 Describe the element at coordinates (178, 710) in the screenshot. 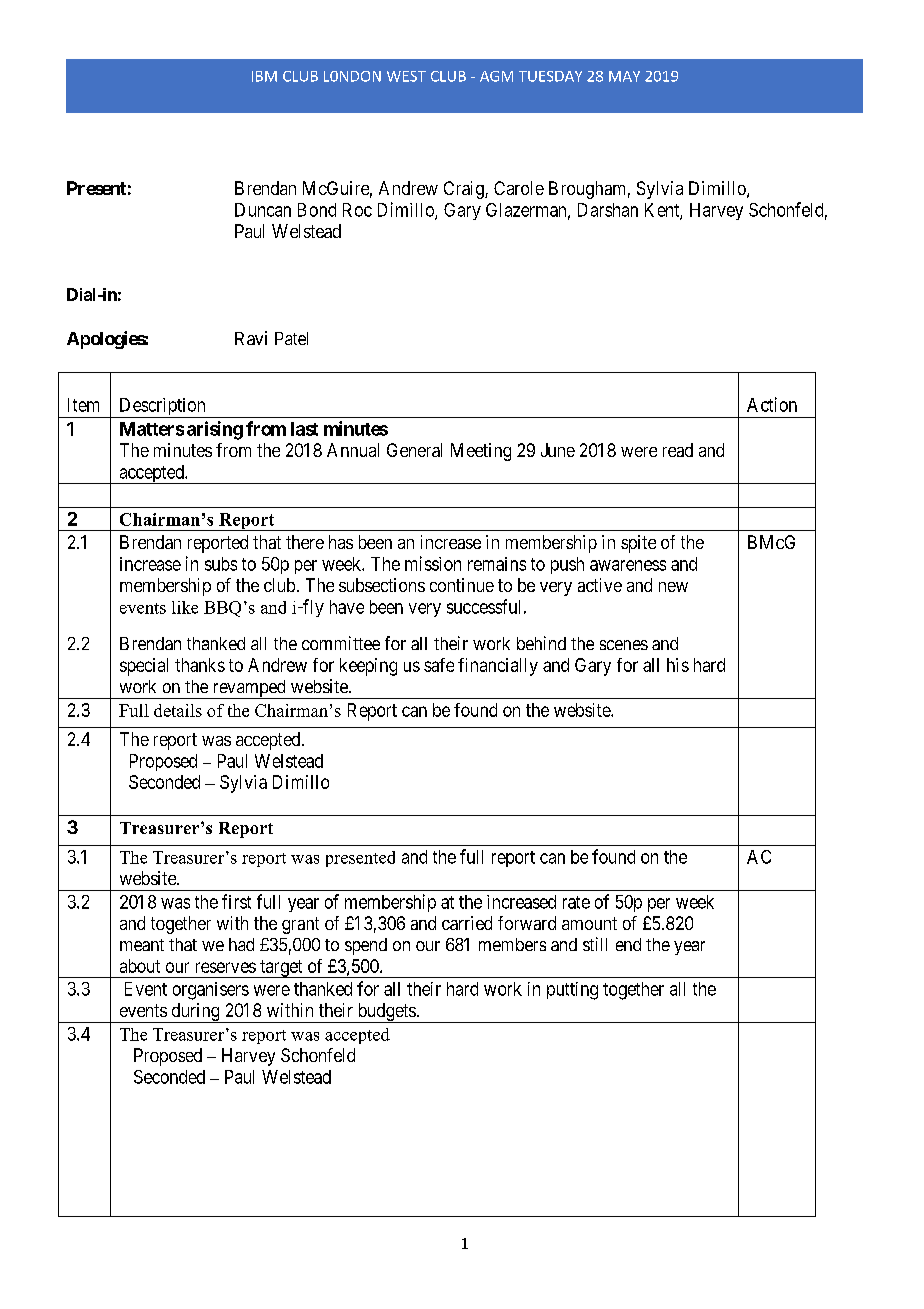

I see `details` at that location.
